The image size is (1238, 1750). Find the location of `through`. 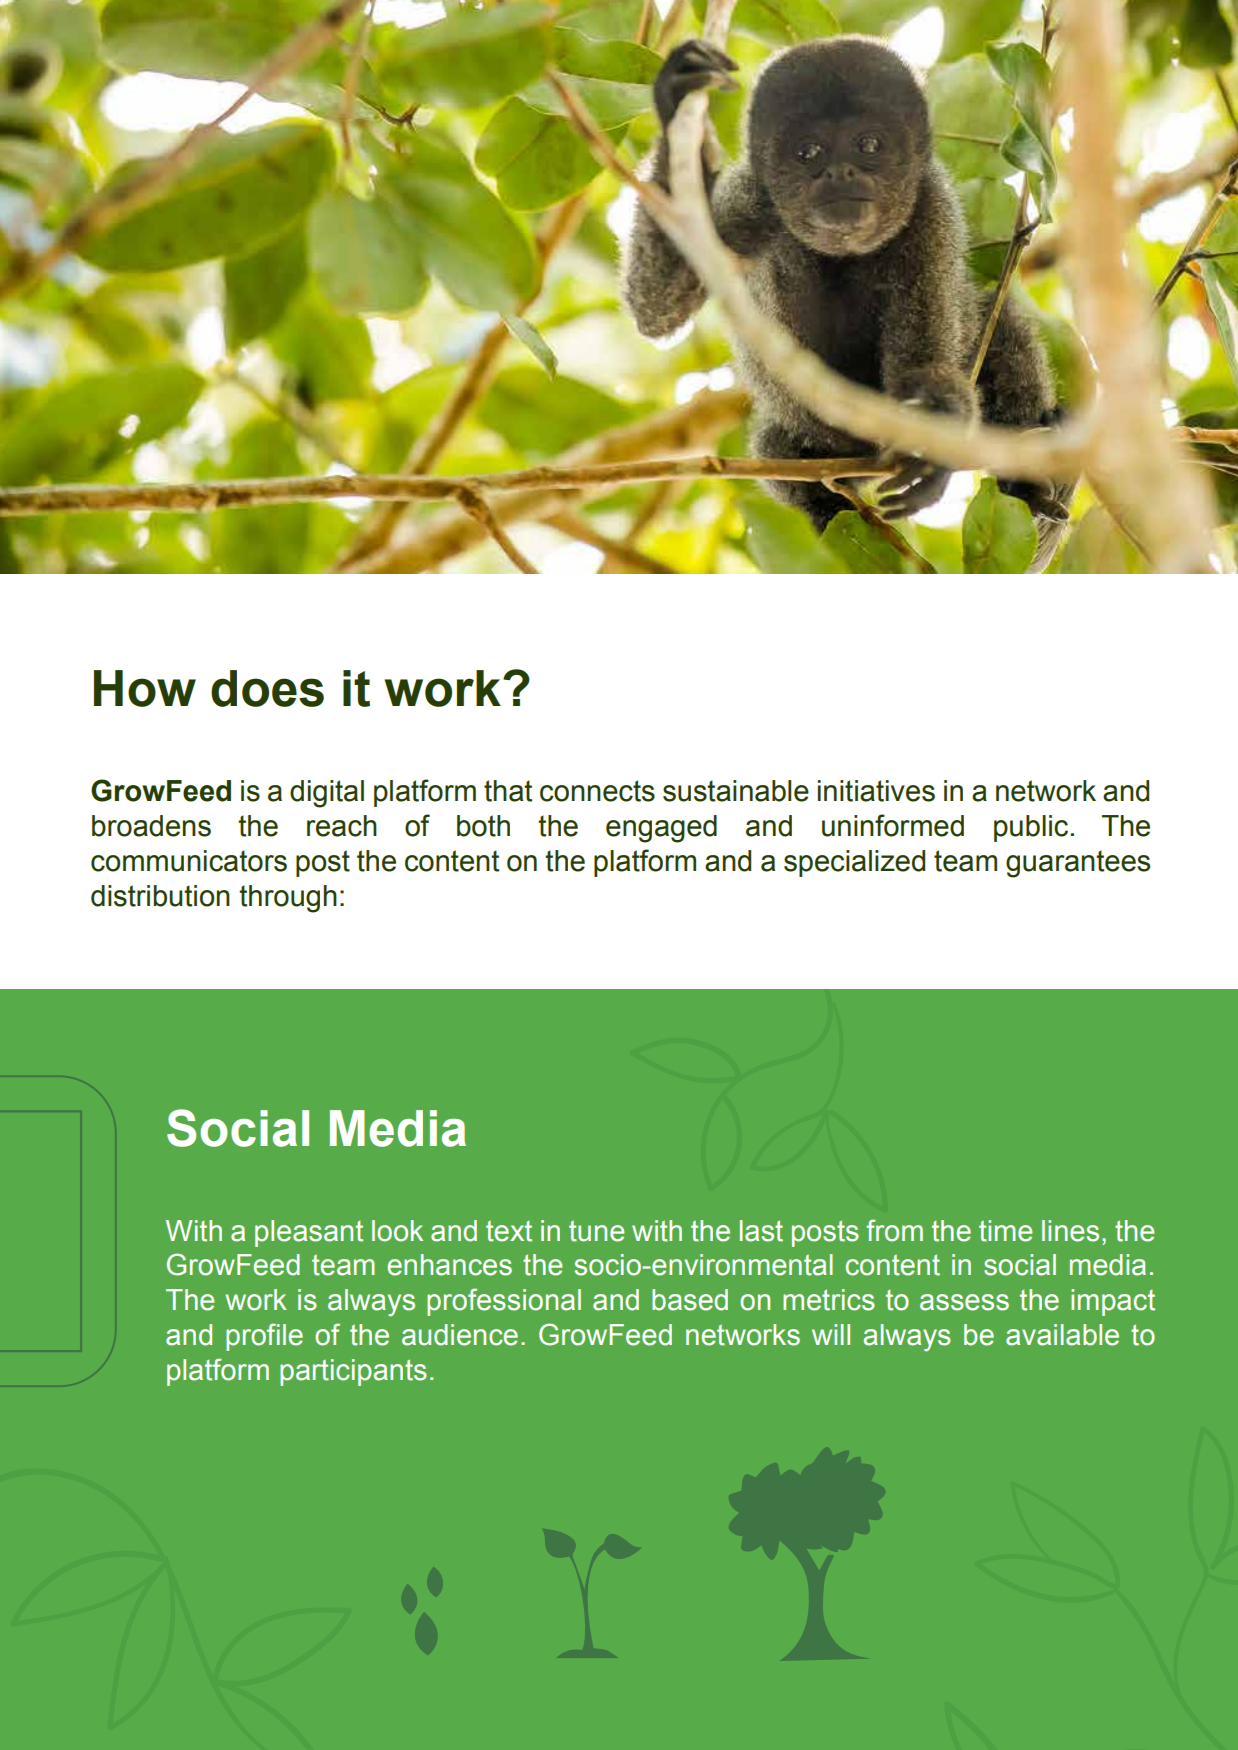

through is located at coordinates (288, 899).
